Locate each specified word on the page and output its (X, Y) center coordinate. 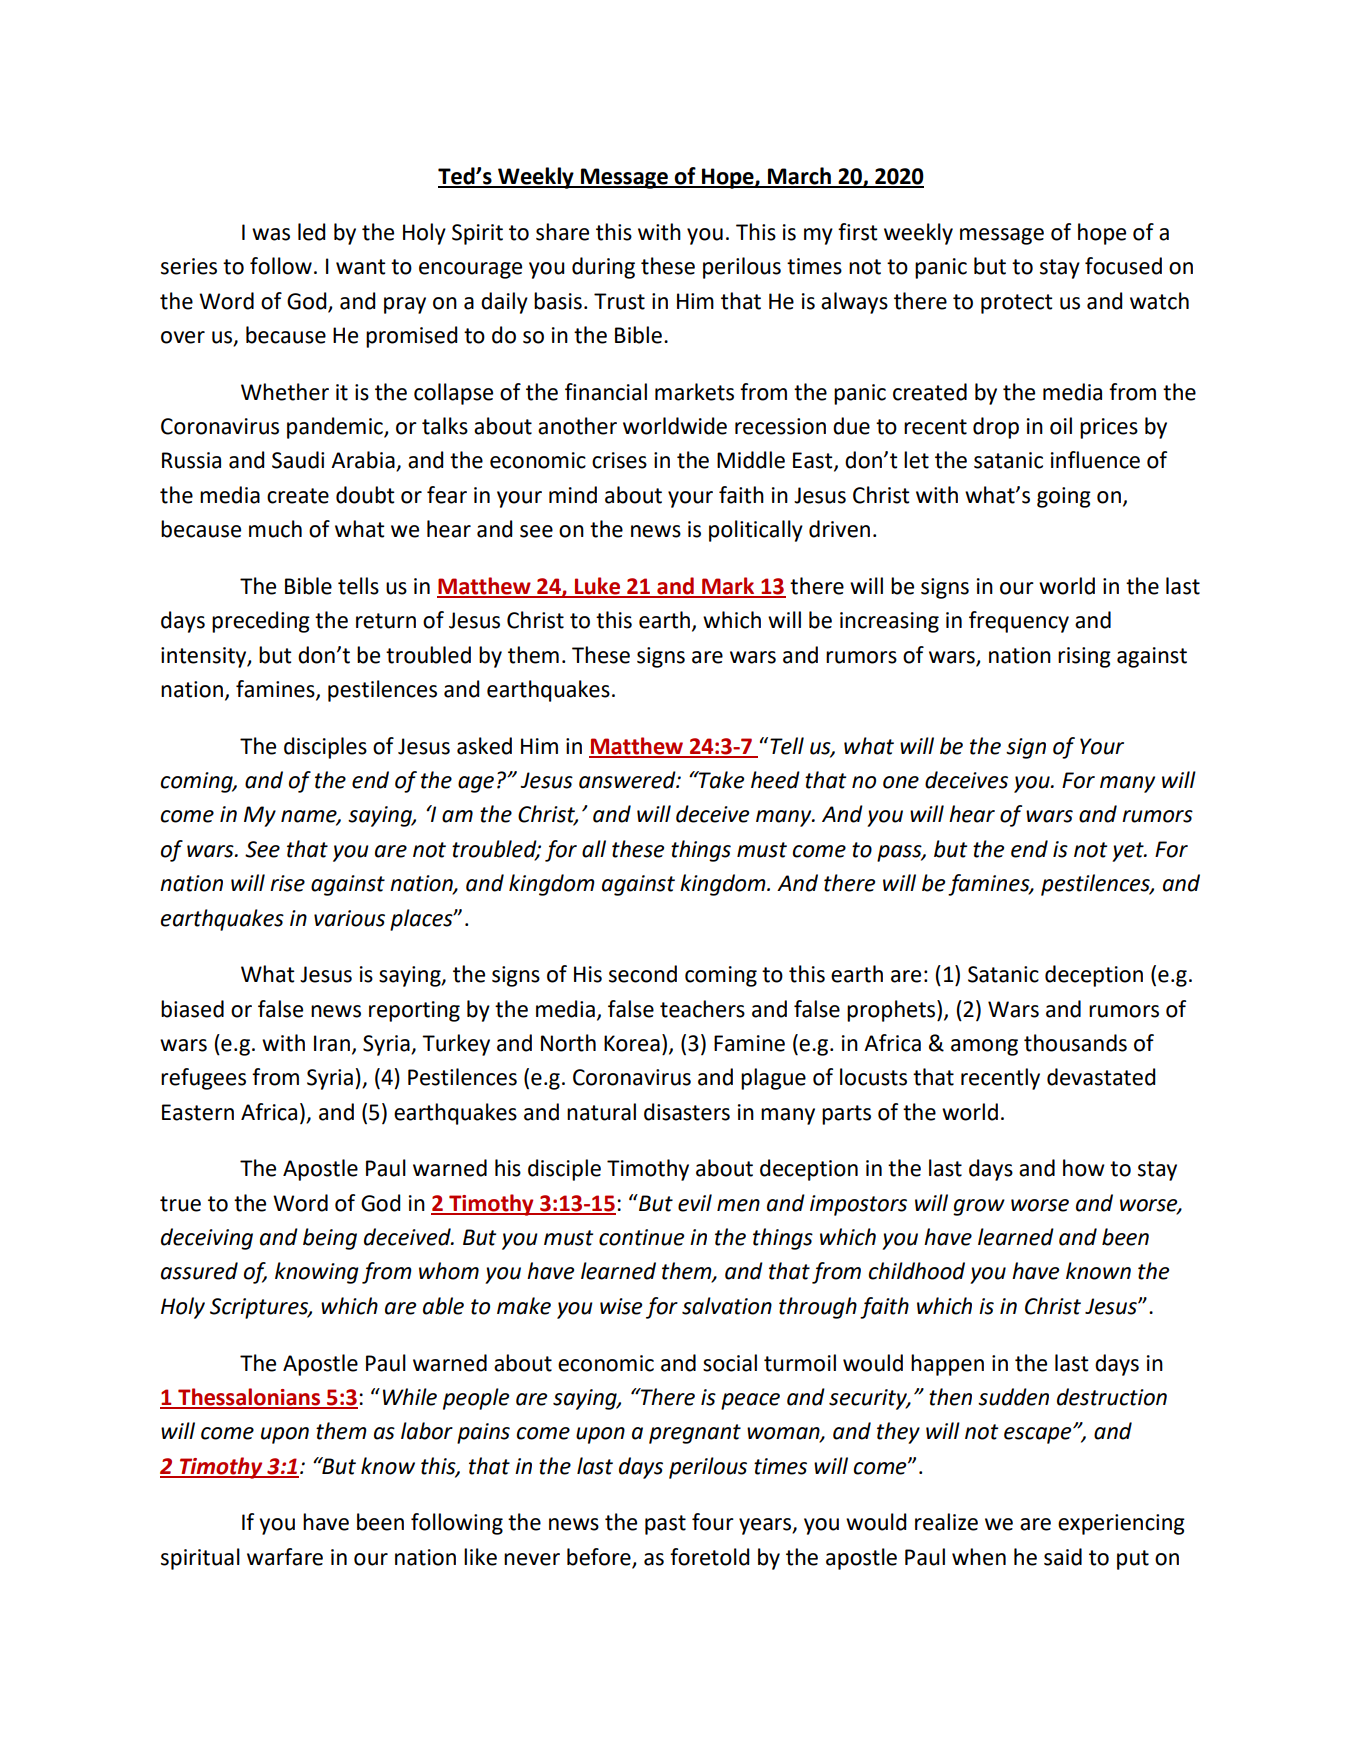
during (603, 268)
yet (1129, 852)
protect (1017, 304)
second (643, 974)
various (349, 918)
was (271, 234)
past (665, 1525)
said (1063, 1557)
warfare (285, 1557)
